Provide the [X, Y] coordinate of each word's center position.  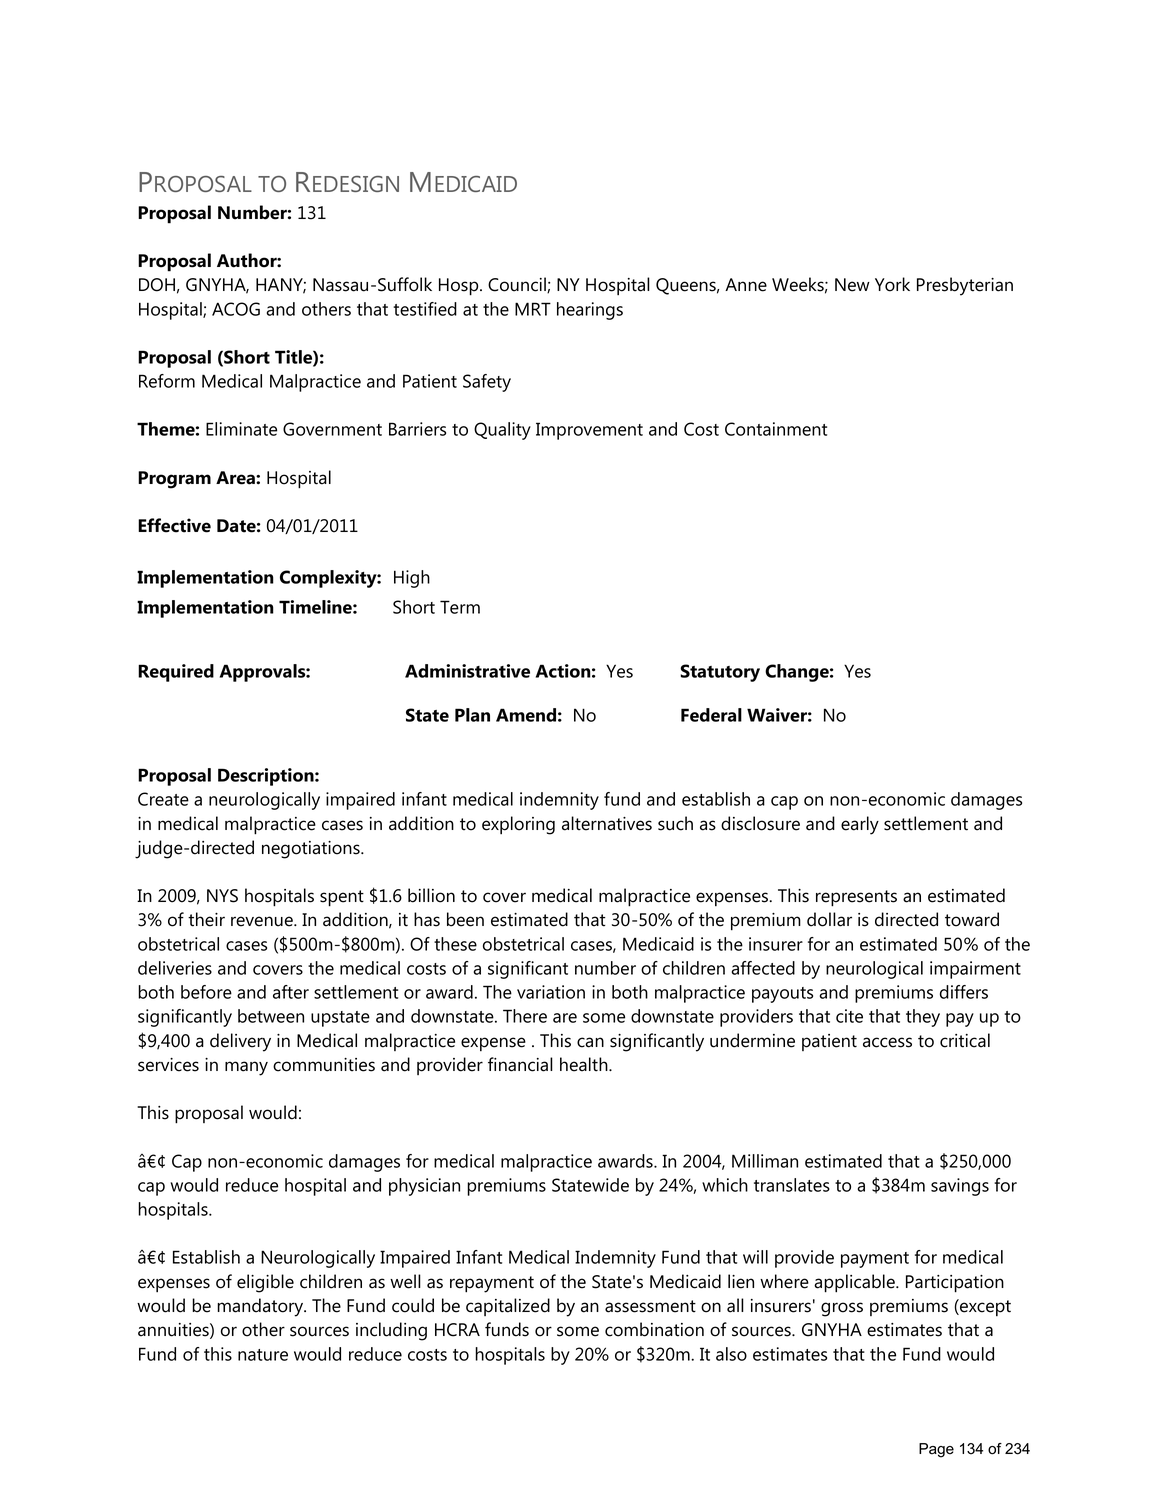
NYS [222, 896]
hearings [590, 311]
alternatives [607, 823]
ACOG [236, 309]
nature [263, 1355]
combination [654, 1329]
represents [856, 898]
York [892, 284]
